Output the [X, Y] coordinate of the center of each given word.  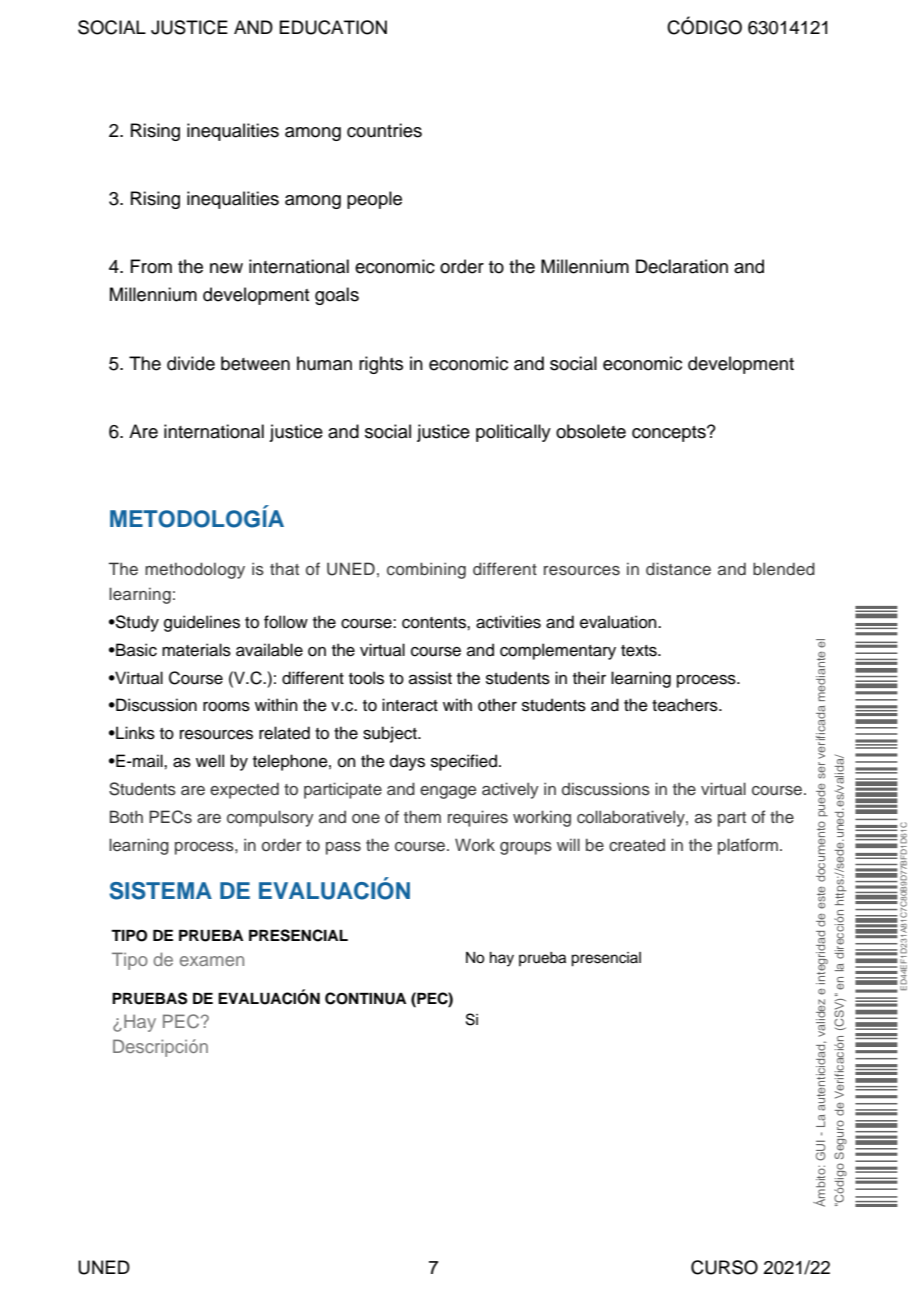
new [226, 268]
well [210, 761]
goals [337, 296]
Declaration [682, 266]
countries [384, 130]
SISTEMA [160, 891]
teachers [686, 705]
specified [464, 762]
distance [678, 569]
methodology [195, 570]
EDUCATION [333, 27]
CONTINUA [365, 998]
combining [426, 570]
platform [748, 846]
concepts [670, 434]
